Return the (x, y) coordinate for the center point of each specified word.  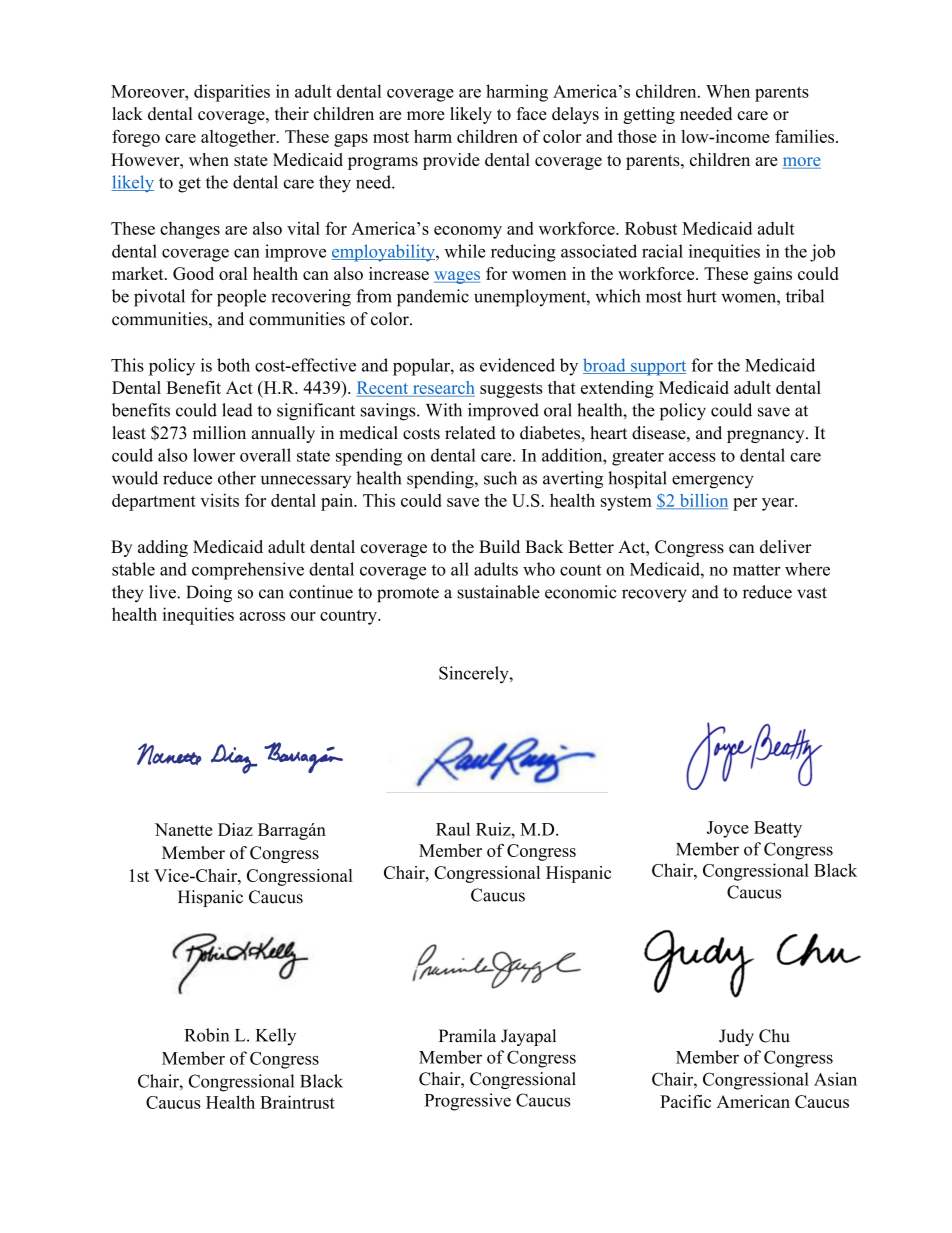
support (657, 368)
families (806, 136)
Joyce (728, 829)
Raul (453, 829)
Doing (209, 594)
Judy (736, 1037)
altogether (239, 138)
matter (757, 570)
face (532, 113)
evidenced (517, 365)
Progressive (468, 1102)
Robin (207, 1035)
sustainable (498, 592)
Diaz (235, 829)
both (233, 365)
